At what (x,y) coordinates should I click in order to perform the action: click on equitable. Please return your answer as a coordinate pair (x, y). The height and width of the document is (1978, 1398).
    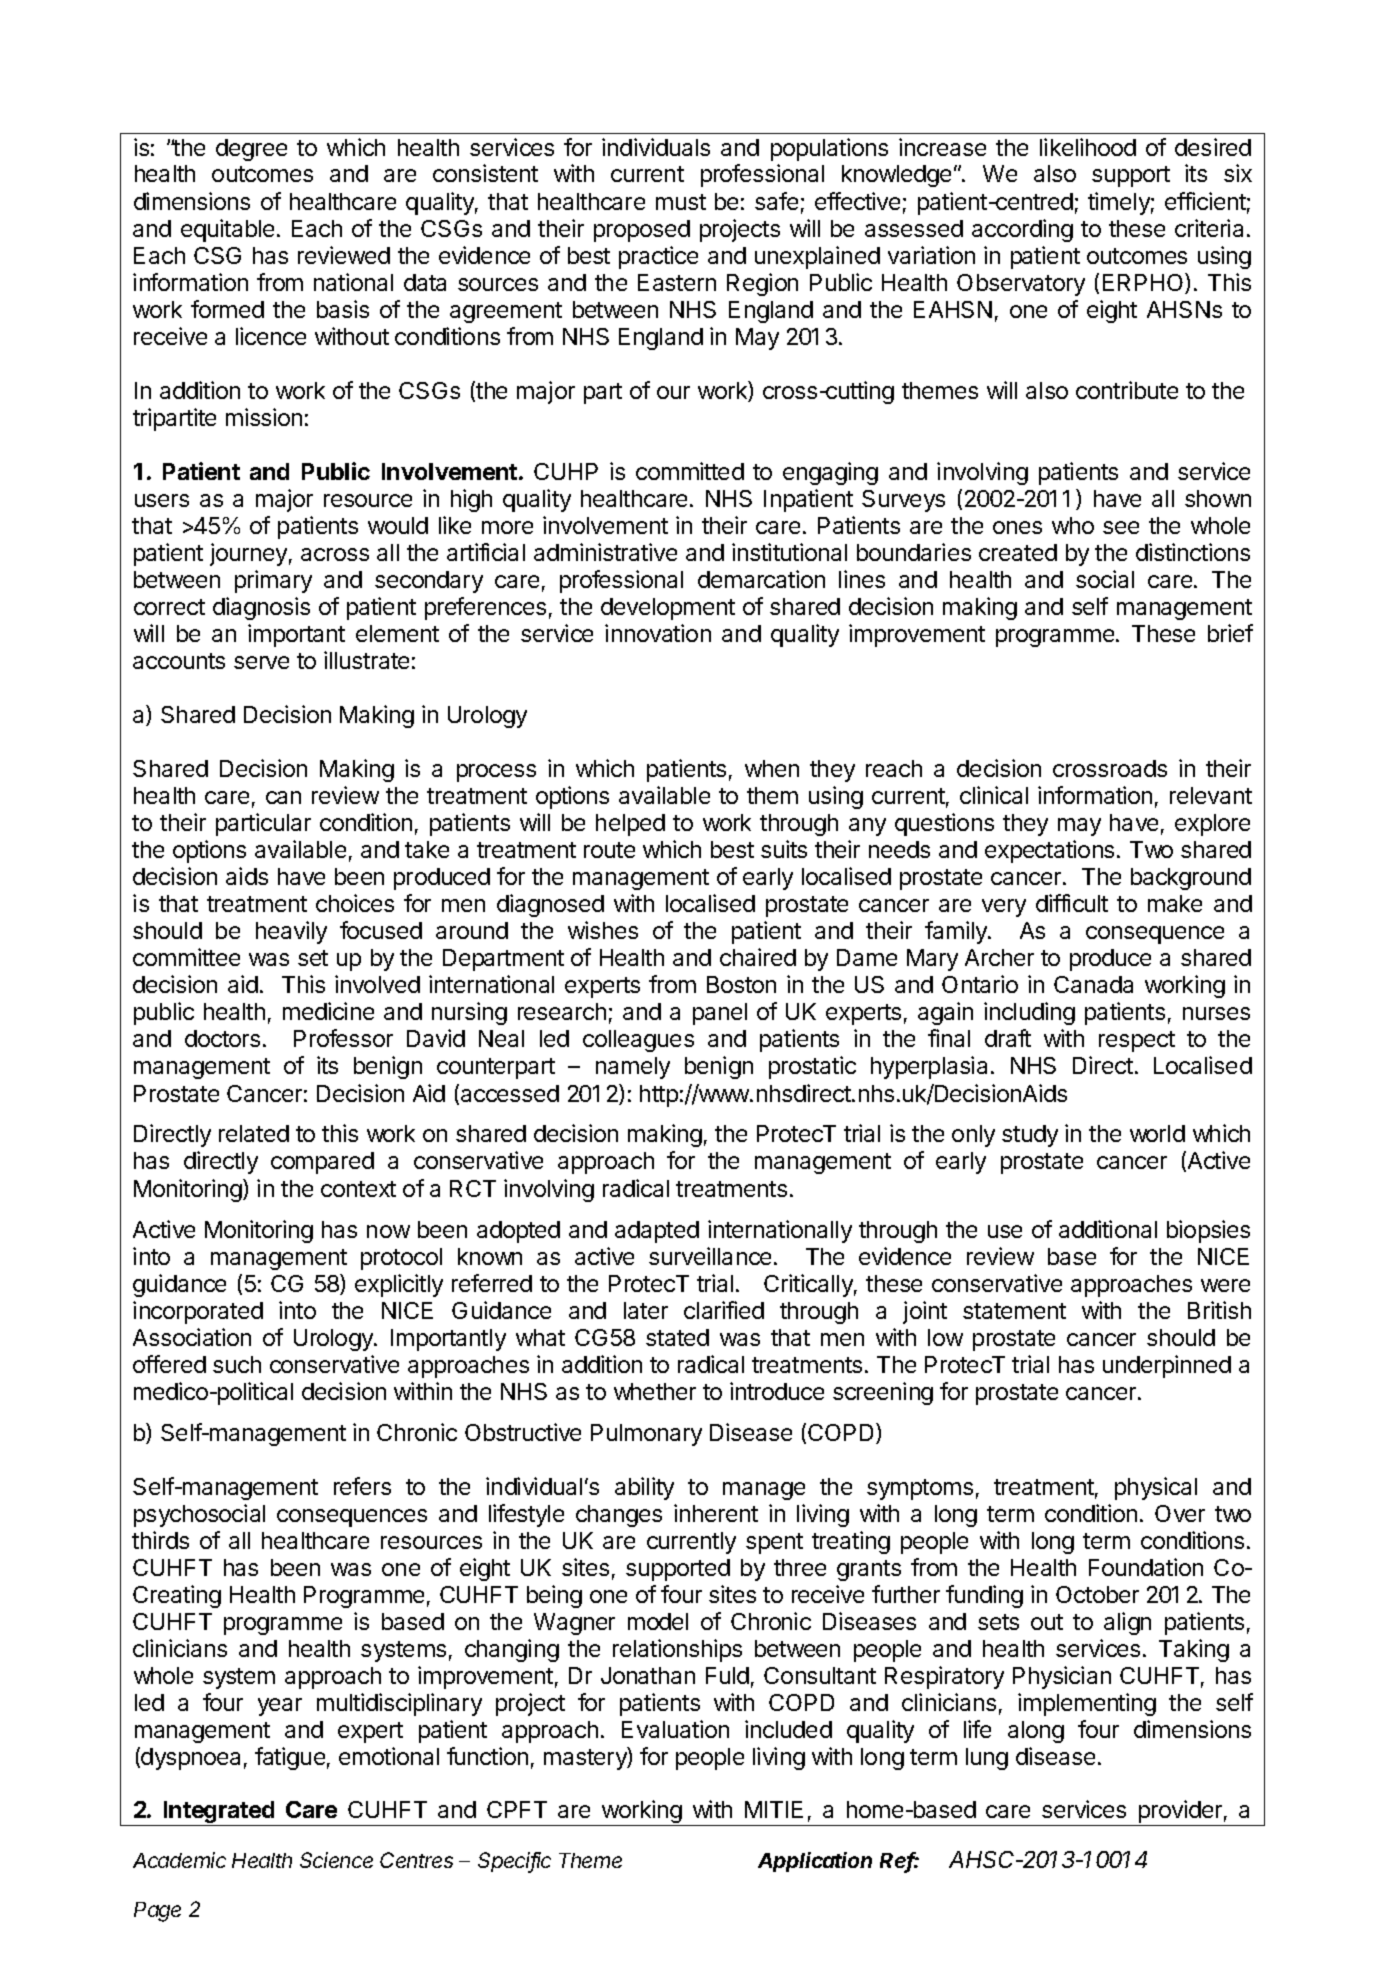
    Looking at the image, I should click on (227, 230).
